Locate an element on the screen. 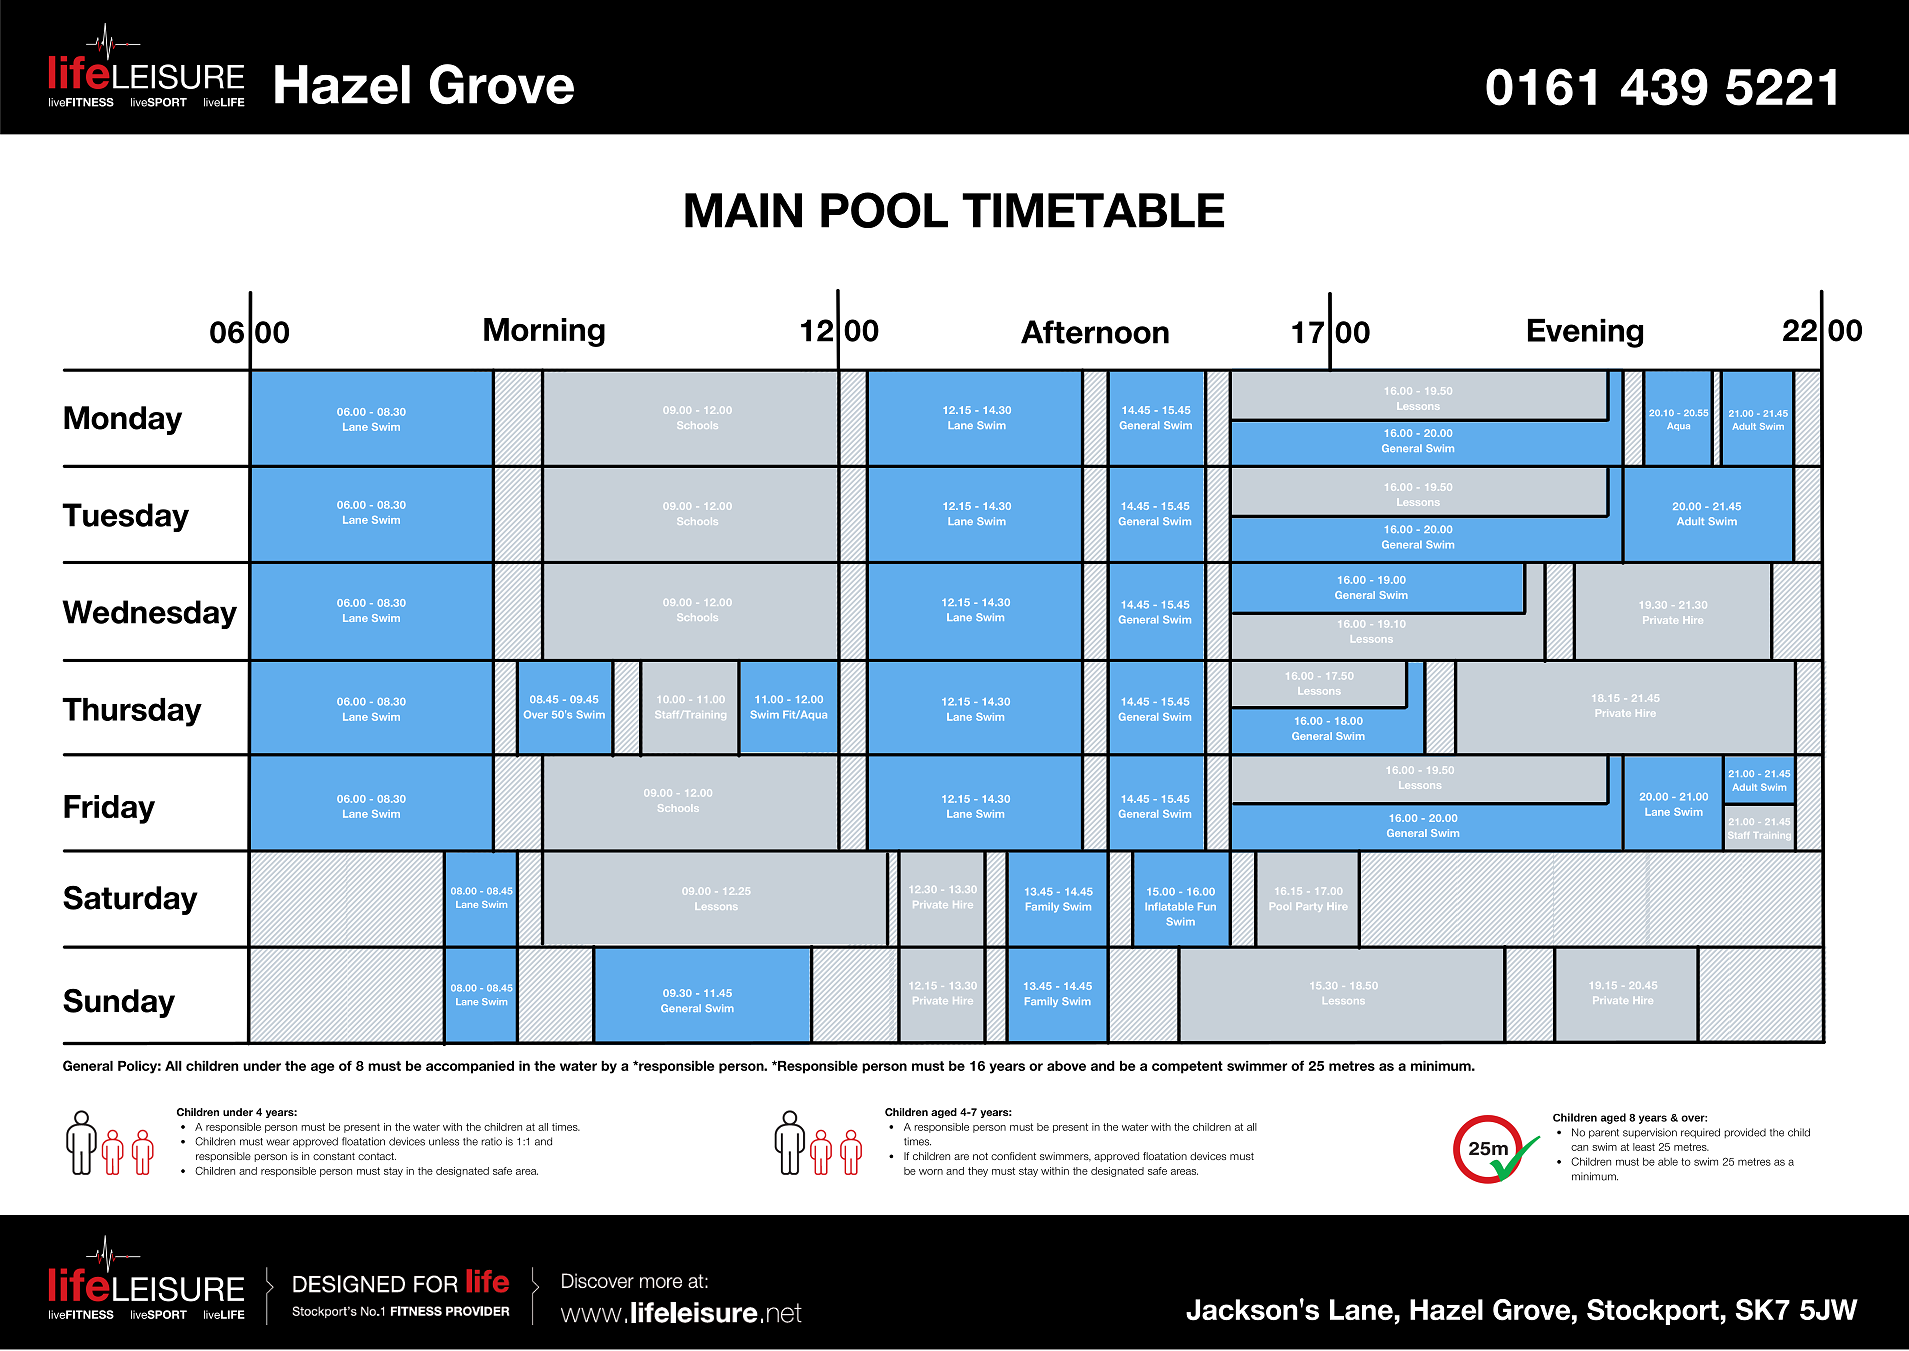 This screenshot has height=1351, width=1909. Fun is located at coordinates (1207, 907).
